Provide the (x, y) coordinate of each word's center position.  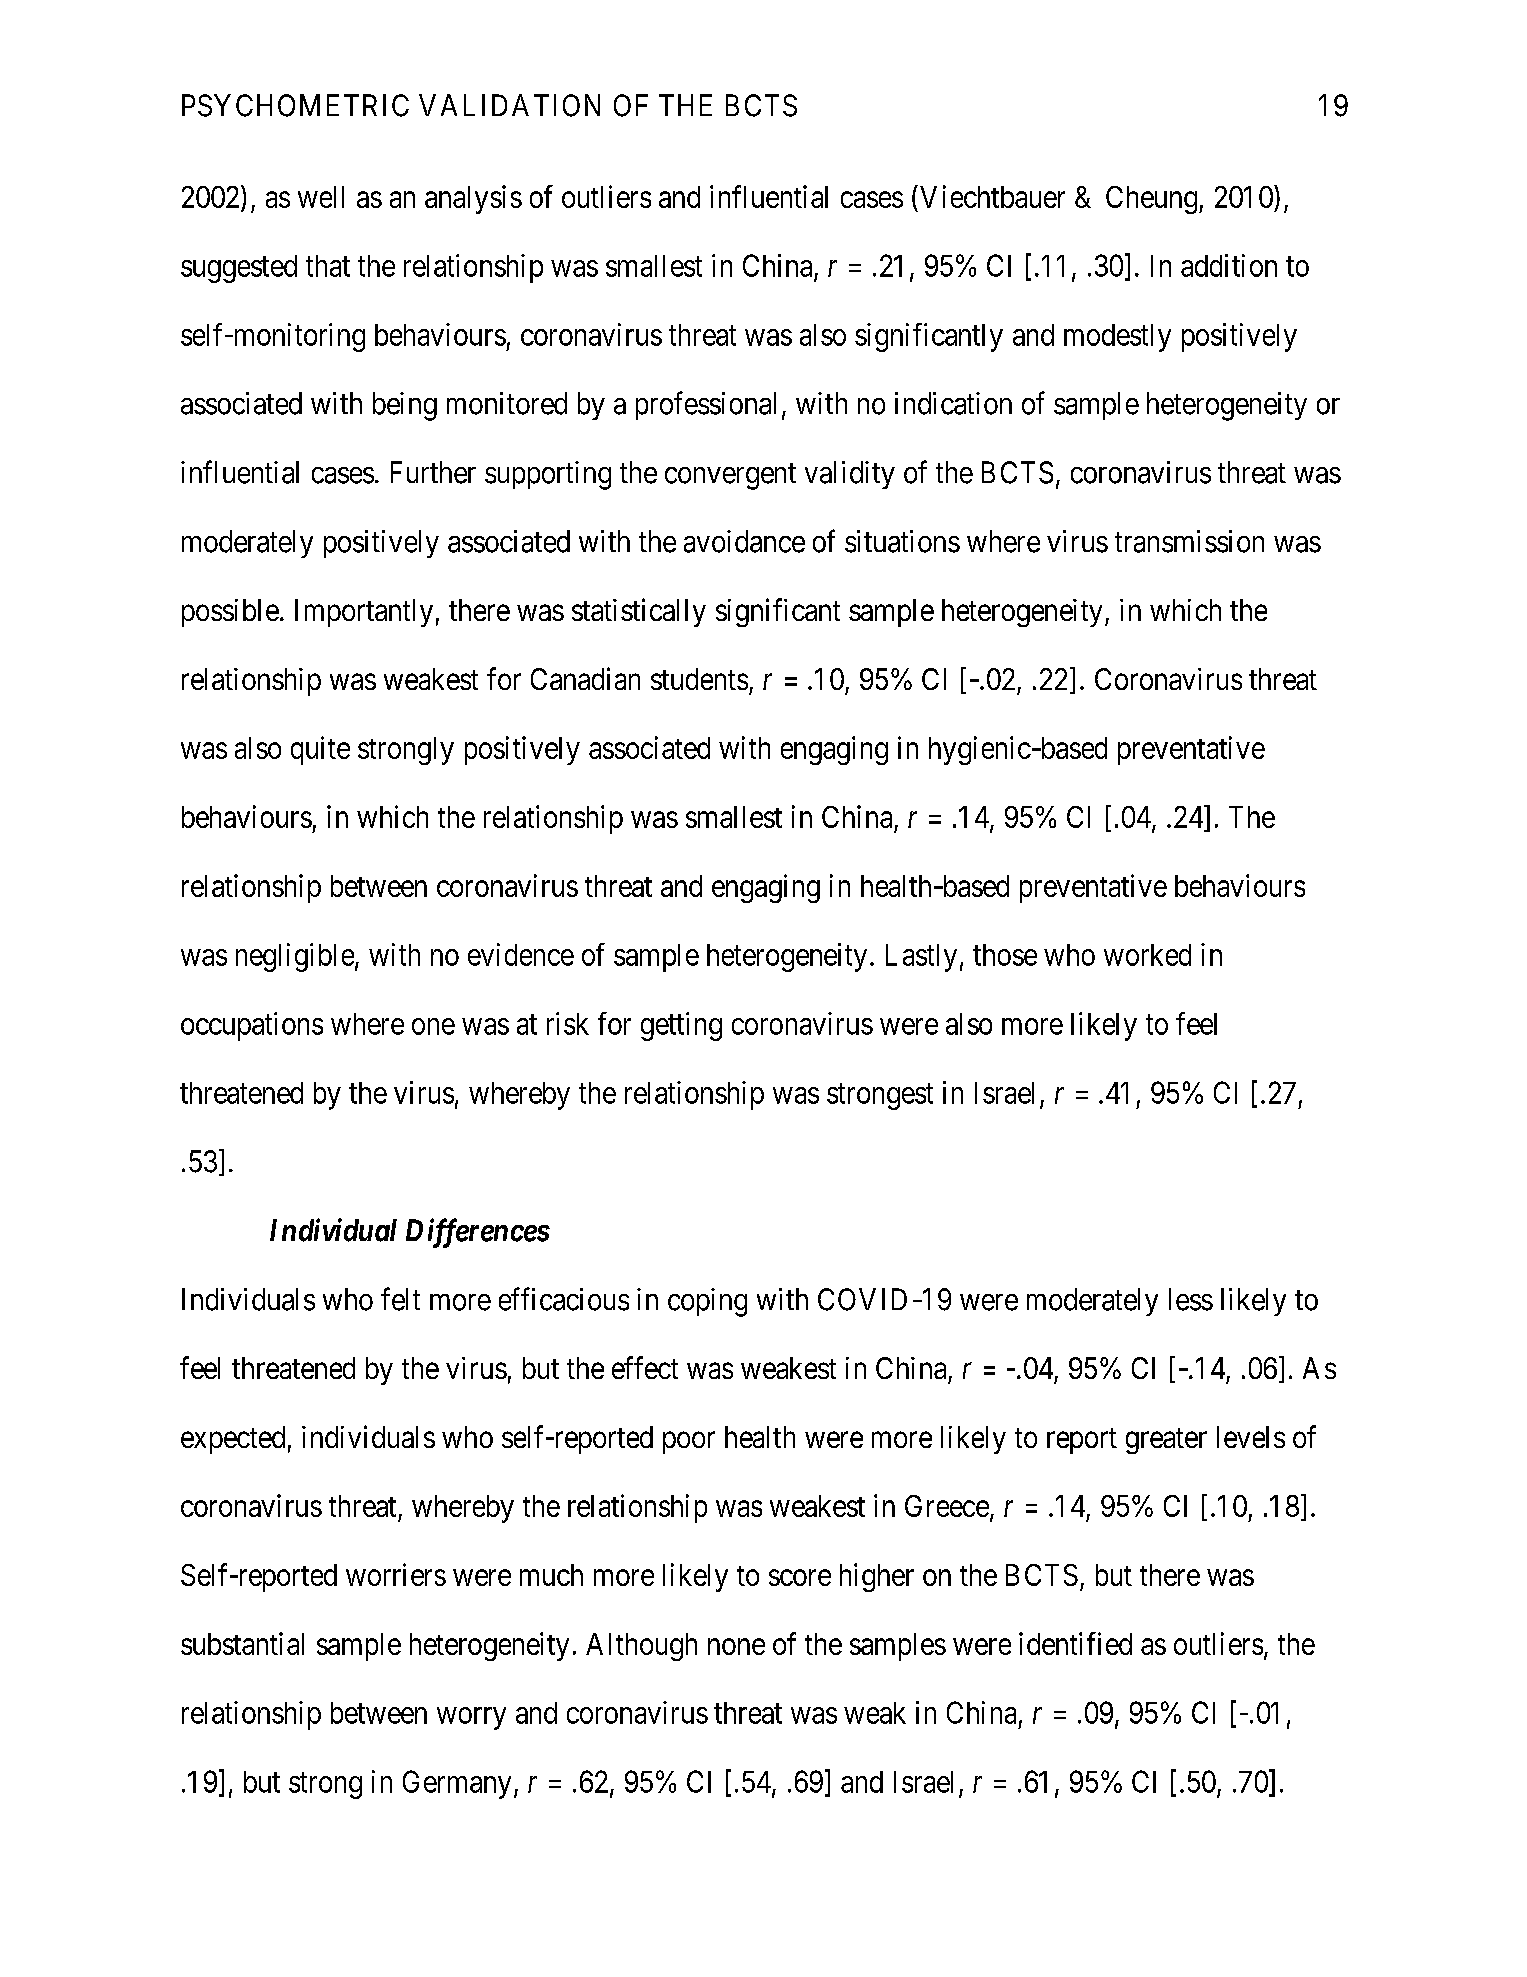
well (321, 197)
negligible (295, 957)
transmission (1189, 541)
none (736, 1646)
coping (707, 1302)
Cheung (1151, 200)
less (1191, 1299)
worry (471, 1718)
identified (1075, 1643)
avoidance (744, 541)
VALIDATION (509, 105)
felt (400, 1299)
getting (681, 1026)
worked (1147, 955)
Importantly (364, 613)
